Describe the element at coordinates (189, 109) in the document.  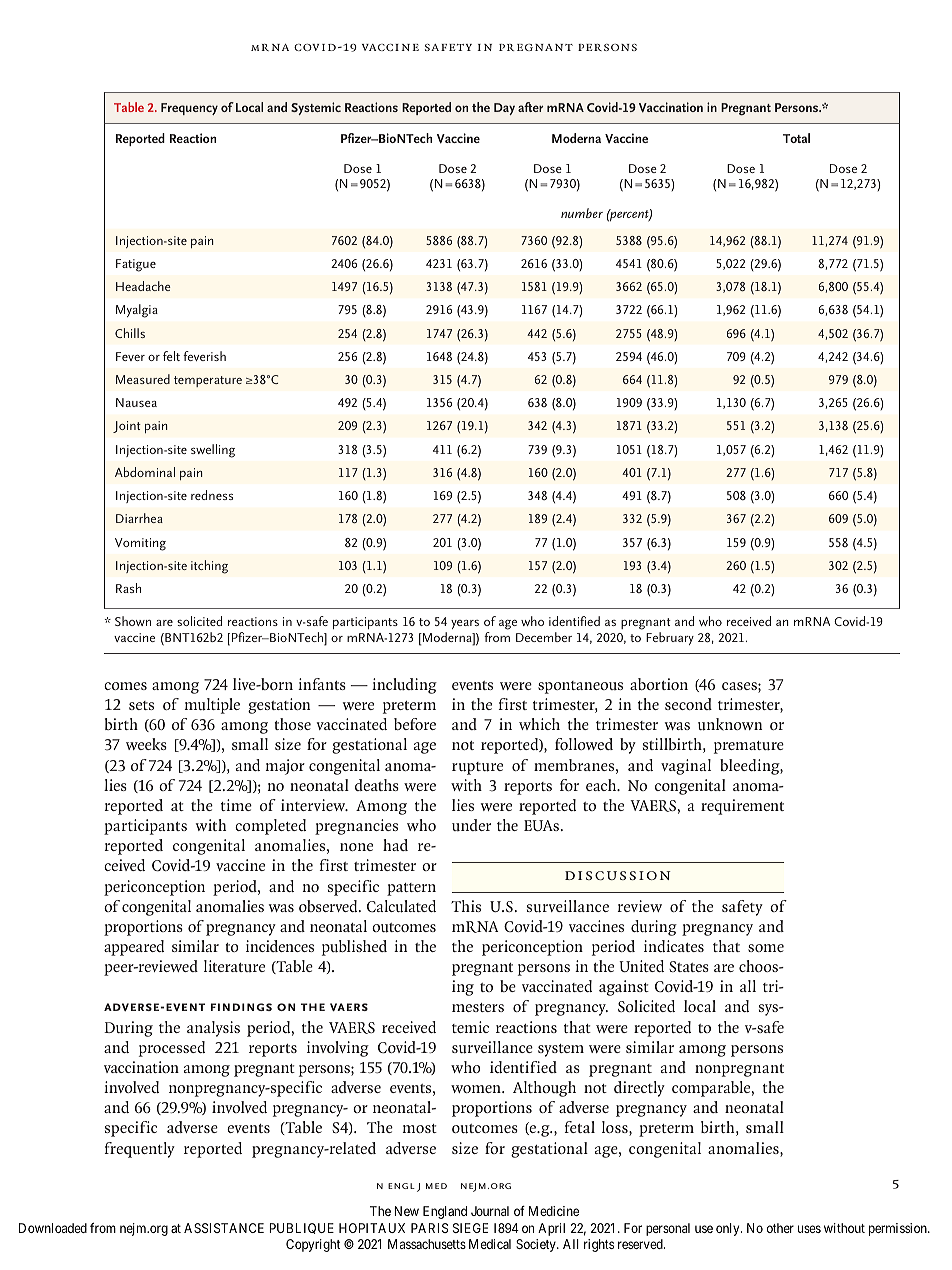
I see `Frequency` at that location.
